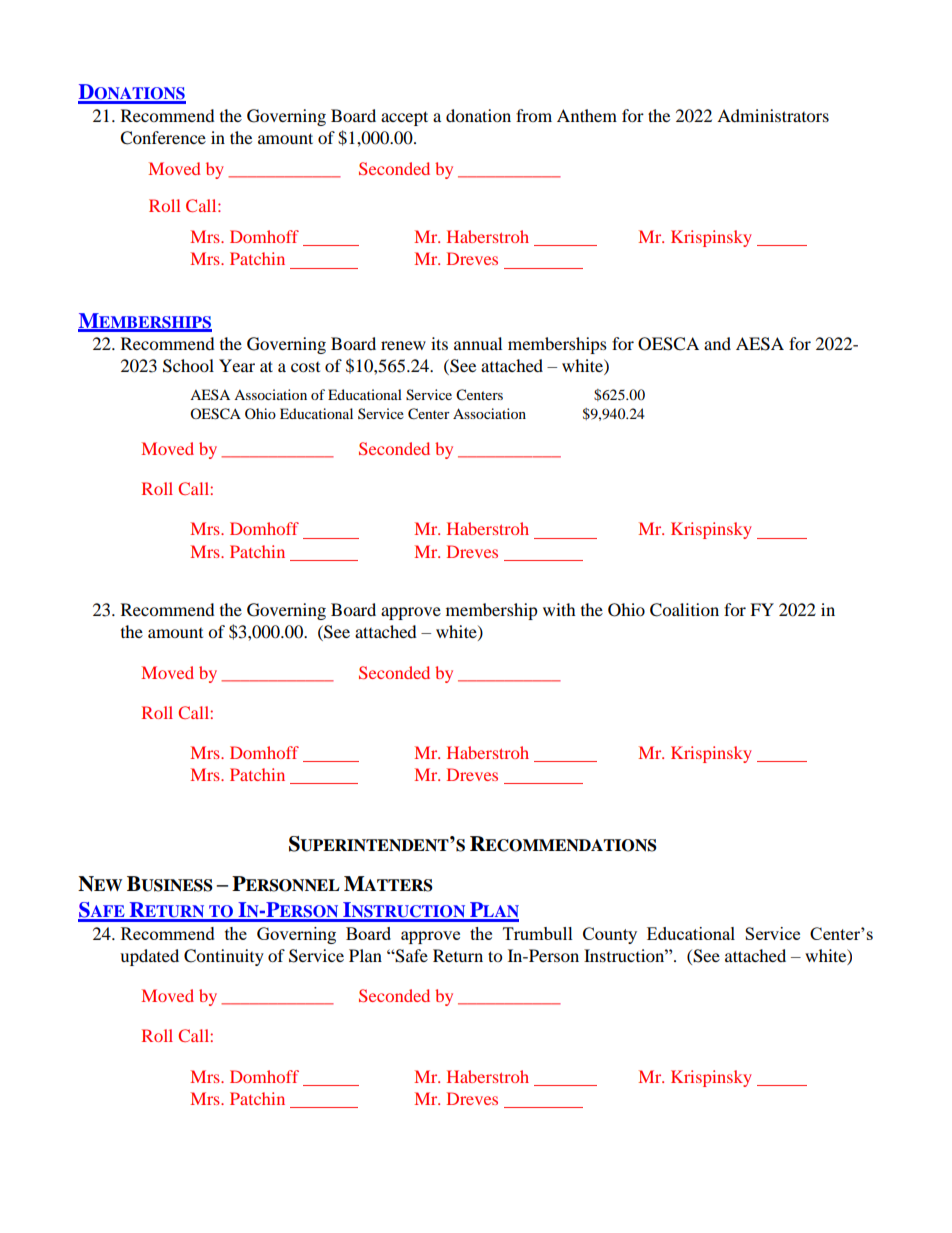  What do you see at coordinates (163, 138) in the page?
I see `Conference` at bounding box center [163, 138].
